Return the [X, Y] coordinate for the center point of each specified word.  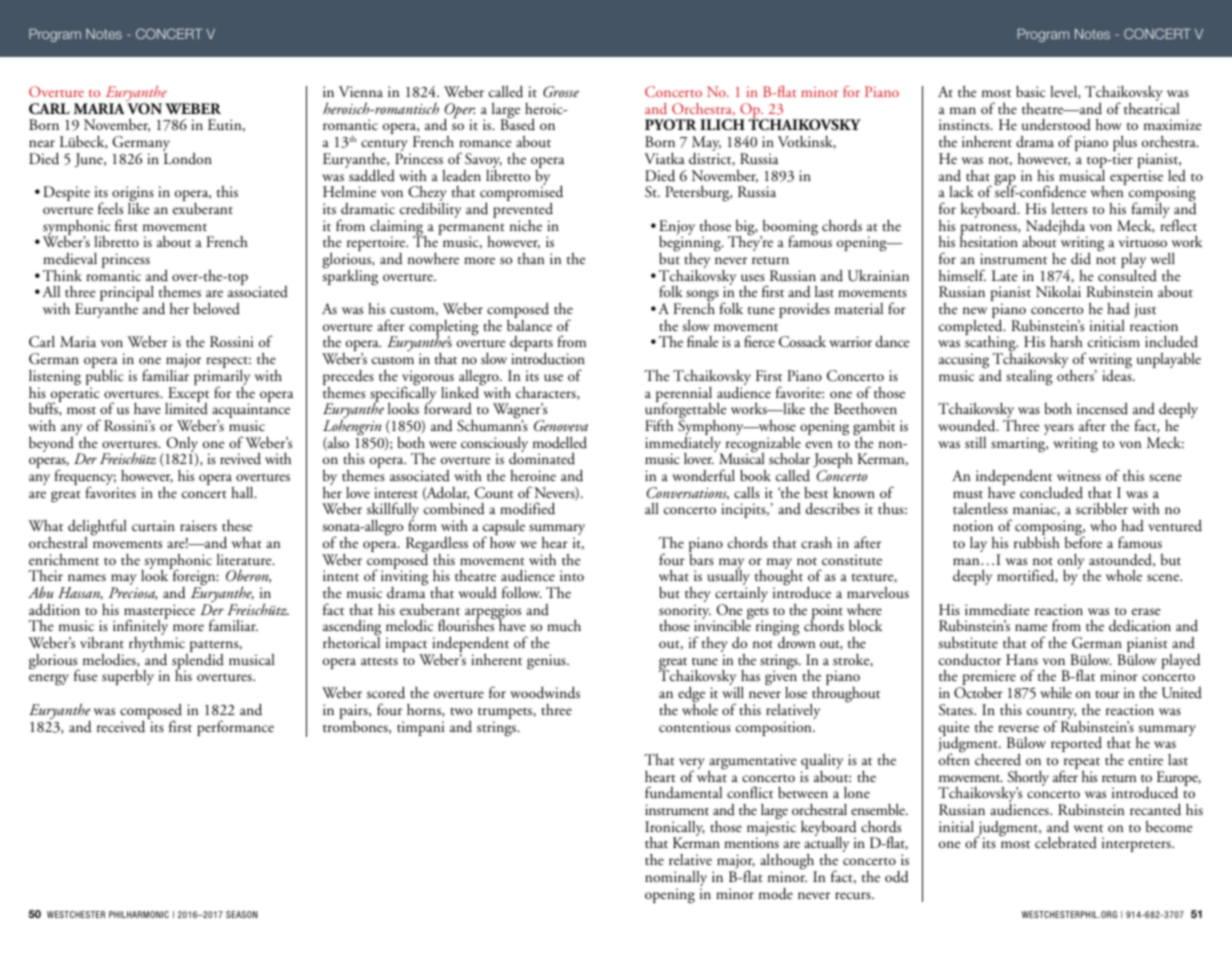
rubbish [1037, 542]
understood [1056, 125]
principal [127, 294]
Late [1005, 275]
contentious [695, 727]
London [187, 157]
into [572, 575]
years [1059, 431]
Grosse [561, 91]
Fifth [659, 425]
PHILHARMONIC [139, 914]
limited [186, 408]
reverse [1018, 728]
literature [245, 559]
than [531, 258]
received [122, 725]
